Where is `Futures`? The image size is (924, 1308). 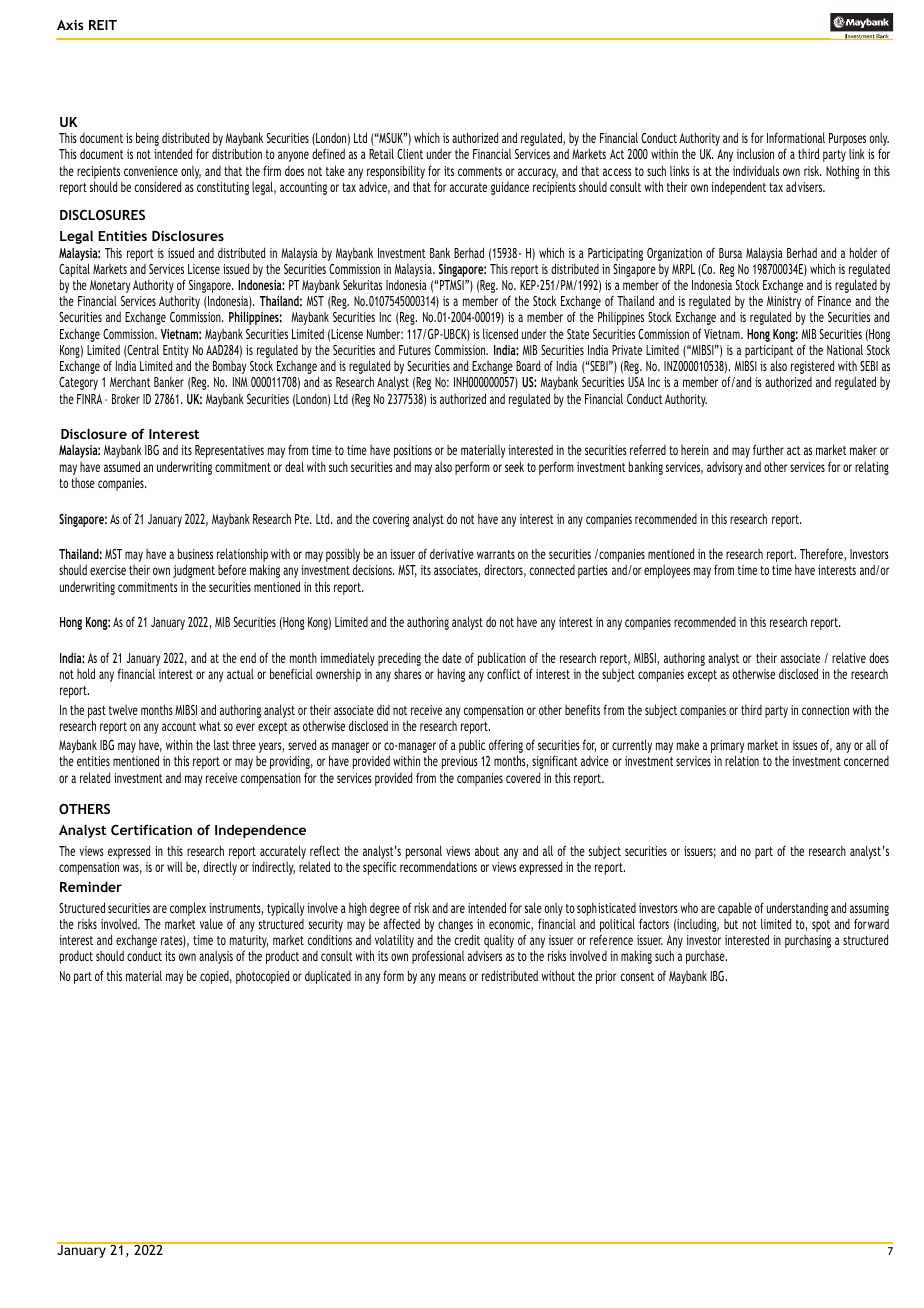
Futures is located at coordinates (415, 350).
